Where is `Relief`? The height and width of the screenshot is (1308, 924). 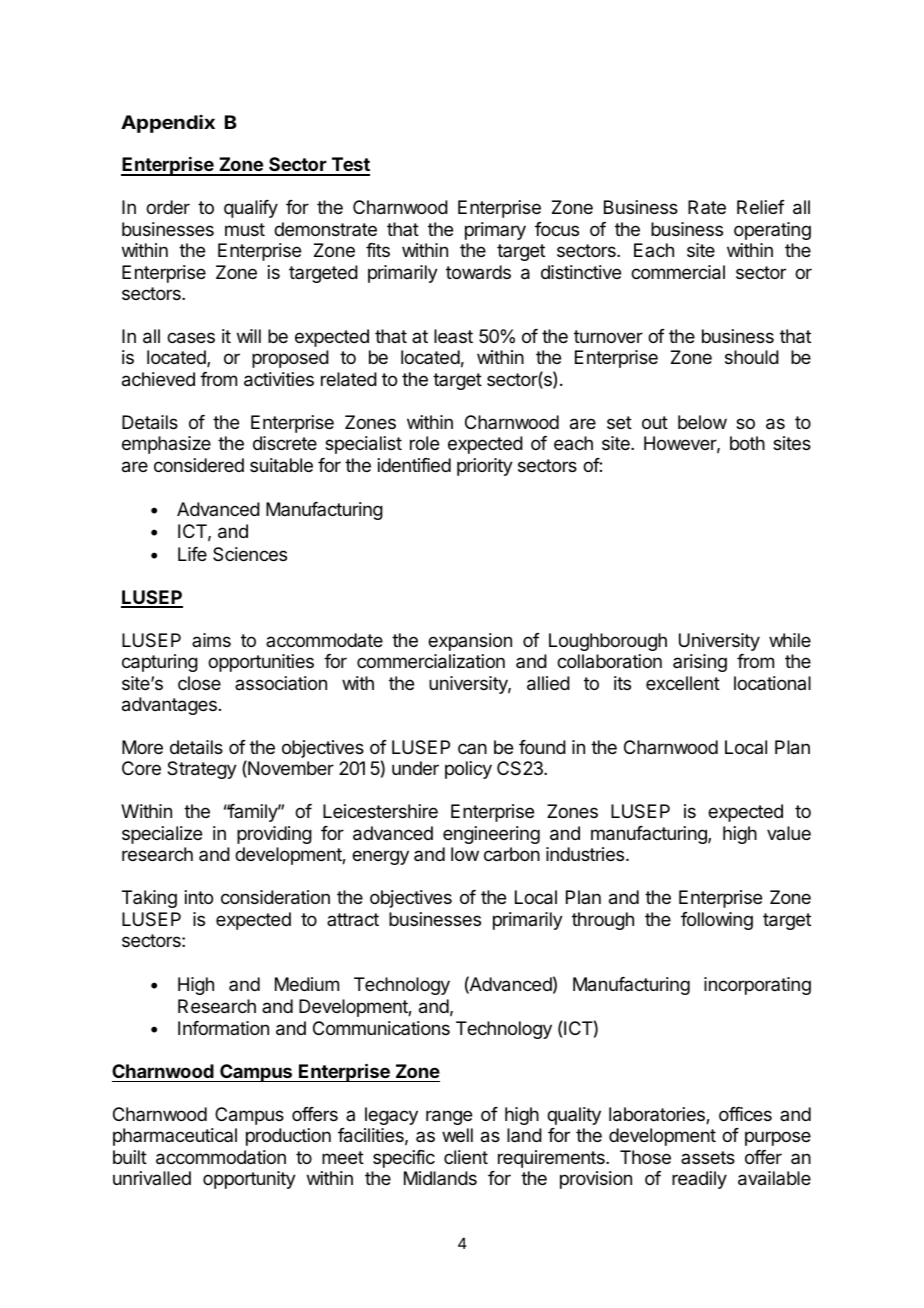 Relief is located at coordinates (761, 207).
